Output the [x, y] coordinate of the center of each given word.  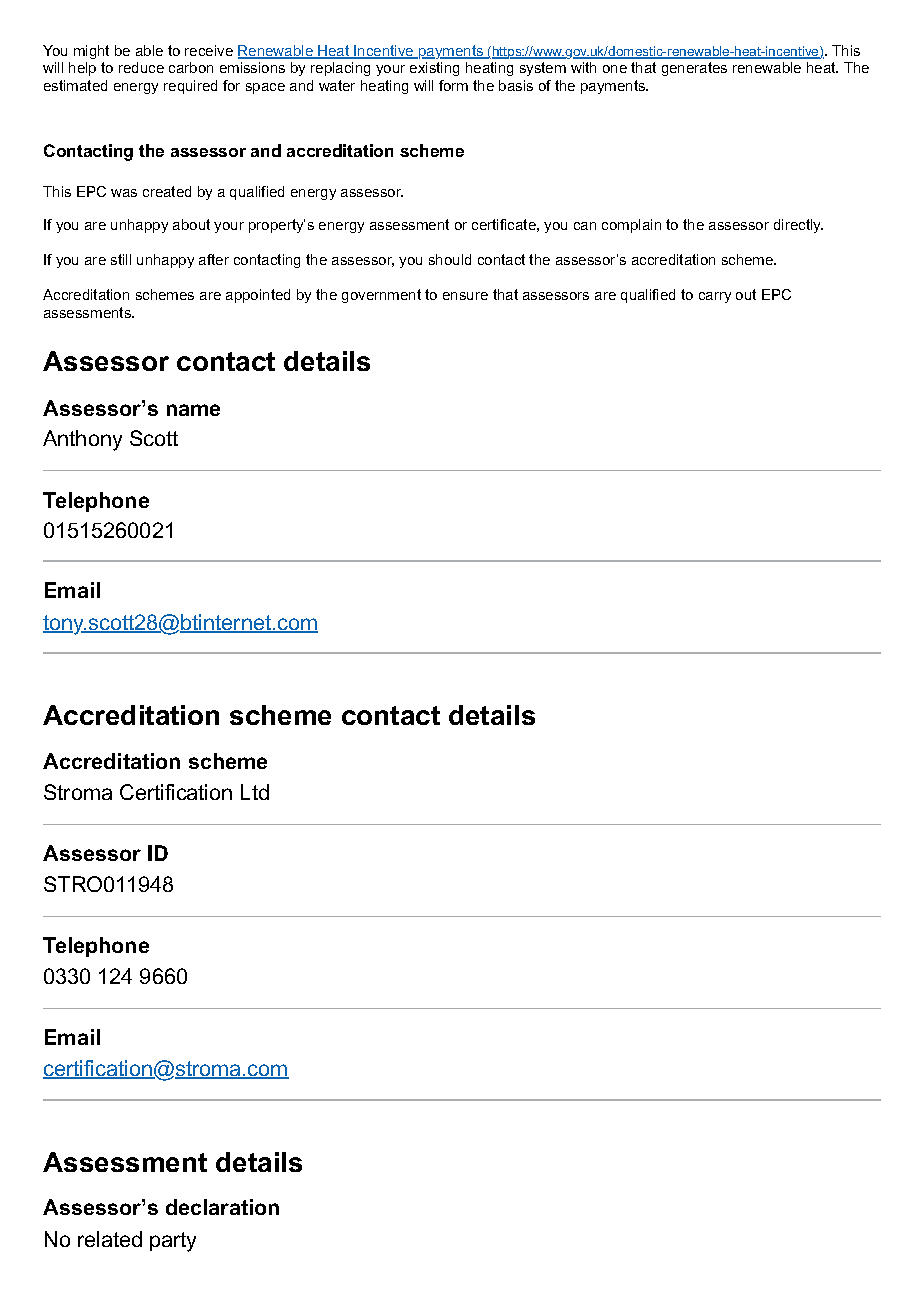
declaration [222, 1207]
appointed [258, 296]
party [173, 1242]
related [110, 1239]
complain [631, 226]
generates [694, 69]
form [453, 85]
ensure [465, 296]
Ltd [255, 792]
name [193, 410]
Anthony [82, 440]
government [381, 296]
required [190, 87]
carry [715, 297]
